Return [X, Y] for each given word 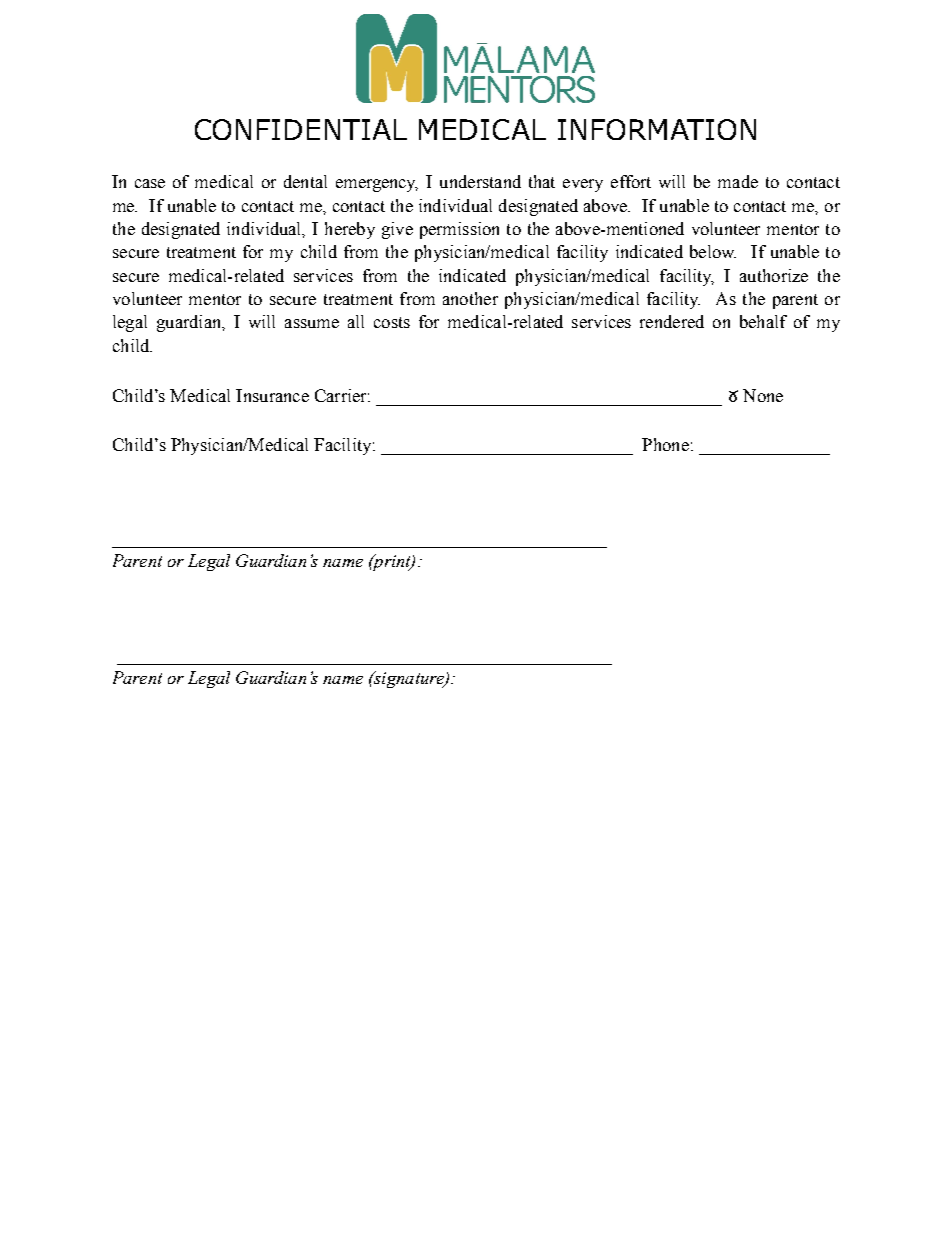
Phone [665, 444]
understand [480, 181]
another [470, 298]
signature [409, 679]
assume [312, 323]
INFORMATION [657, 129]
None [763, 395]
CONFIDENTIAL [301, 129]
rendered [672, 321]
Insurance [272, 395]
